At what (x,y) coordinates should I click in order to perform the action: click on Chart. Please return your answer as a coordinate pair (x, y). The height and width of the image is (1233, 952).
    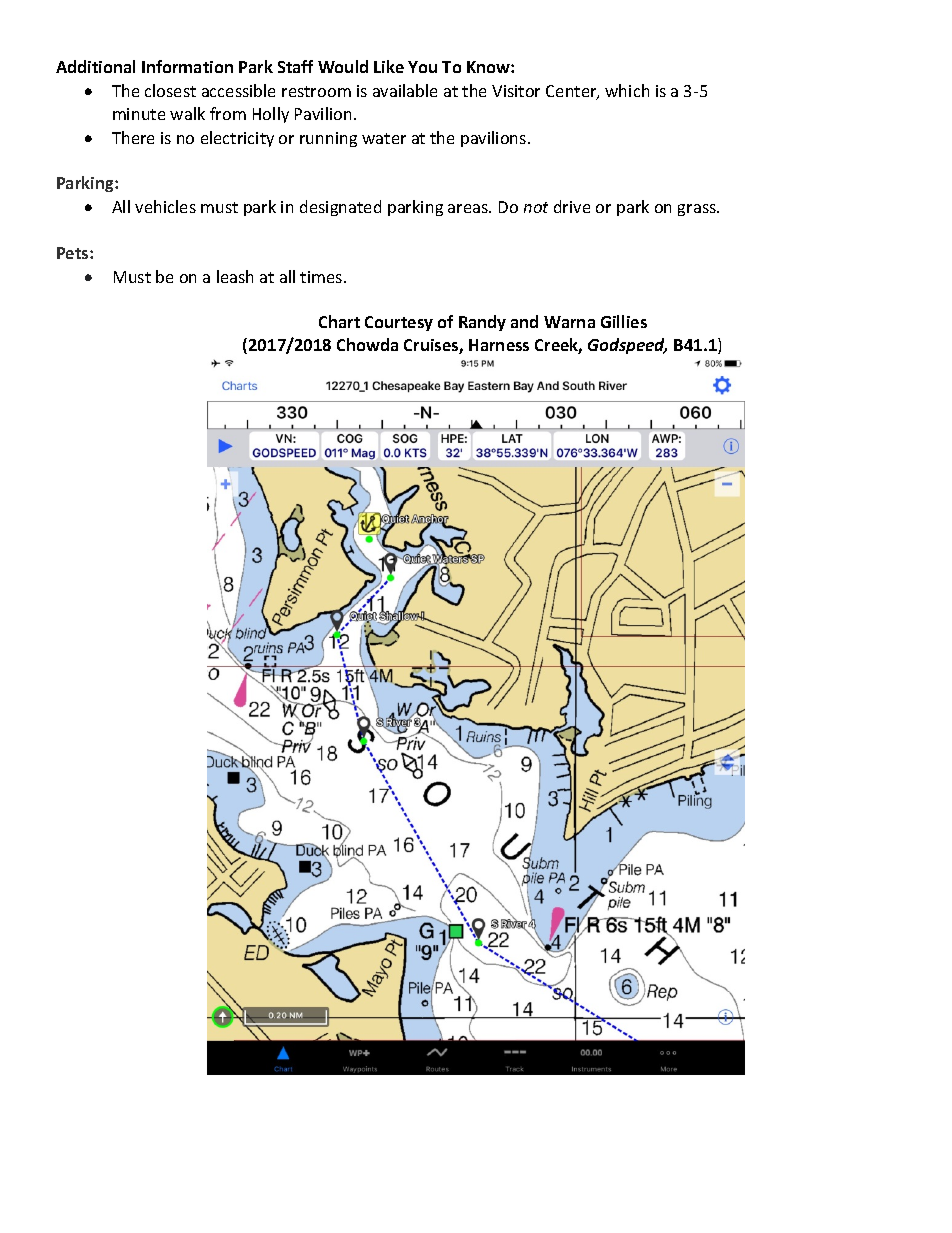
    Looking at the image, I should click on (339, 321).
